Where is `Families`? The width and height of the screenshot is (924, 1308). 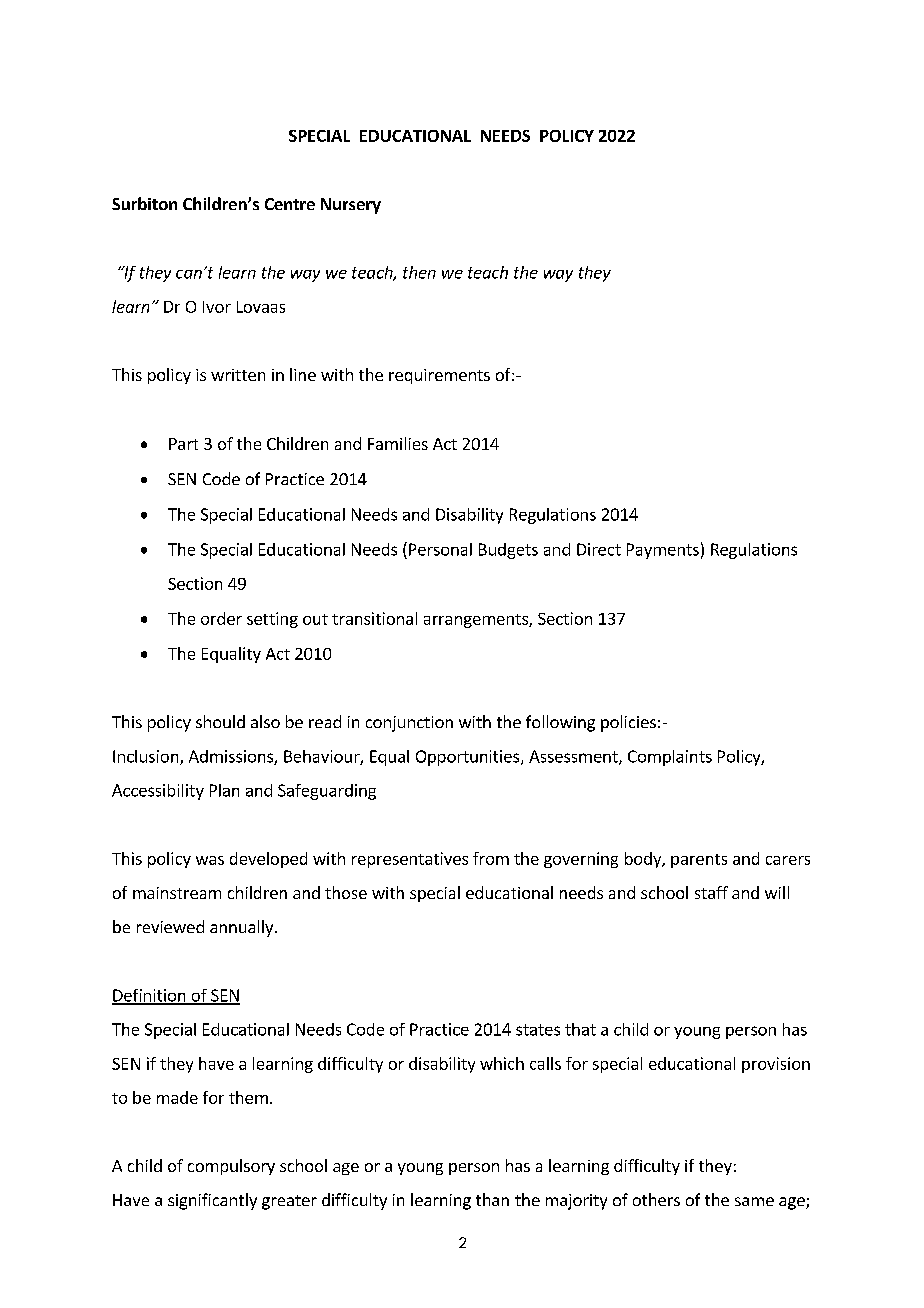 Families is located at coordinates (398, 443).
